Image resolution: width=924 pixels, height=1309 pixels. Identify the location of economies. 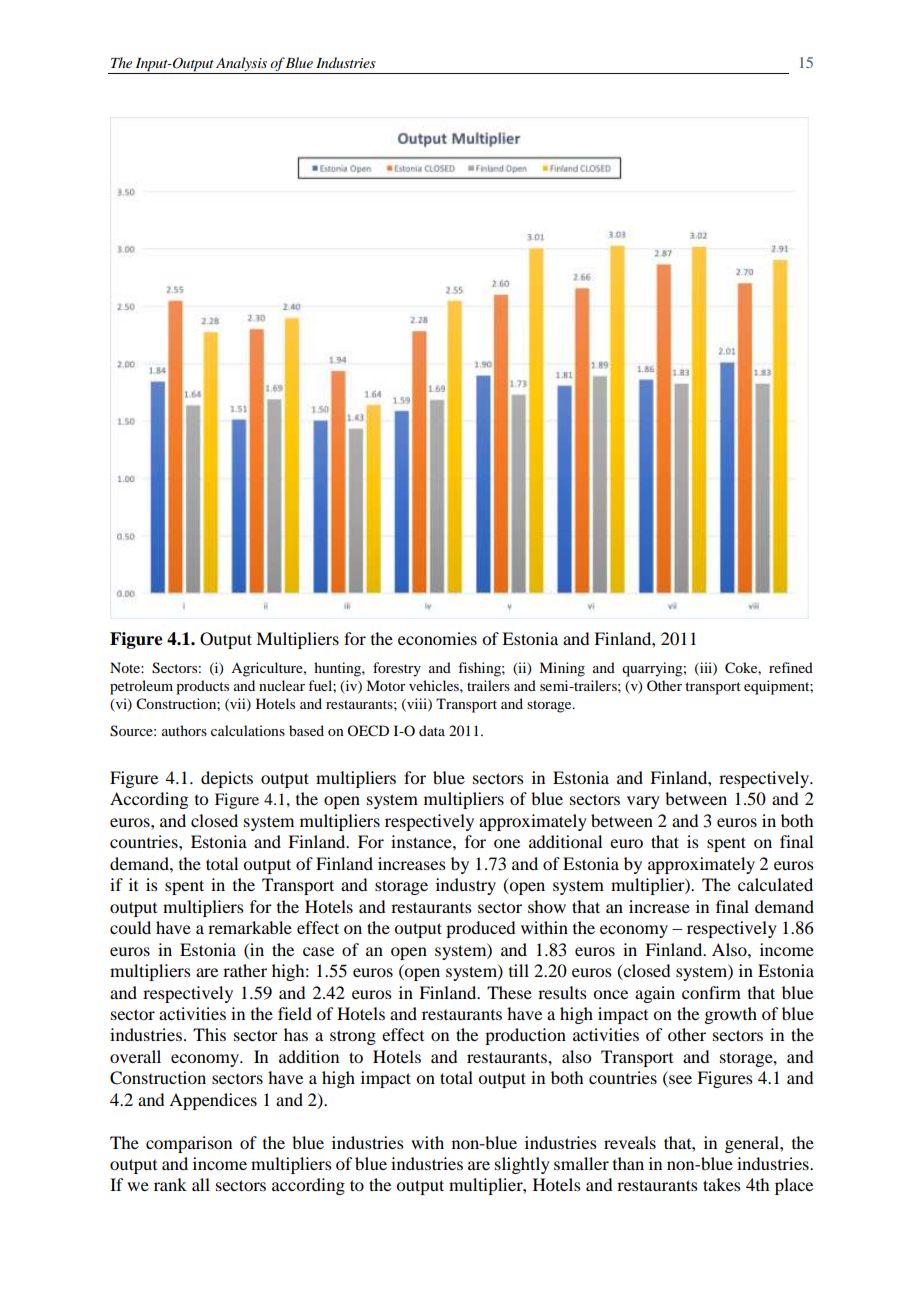
(437, 638).
